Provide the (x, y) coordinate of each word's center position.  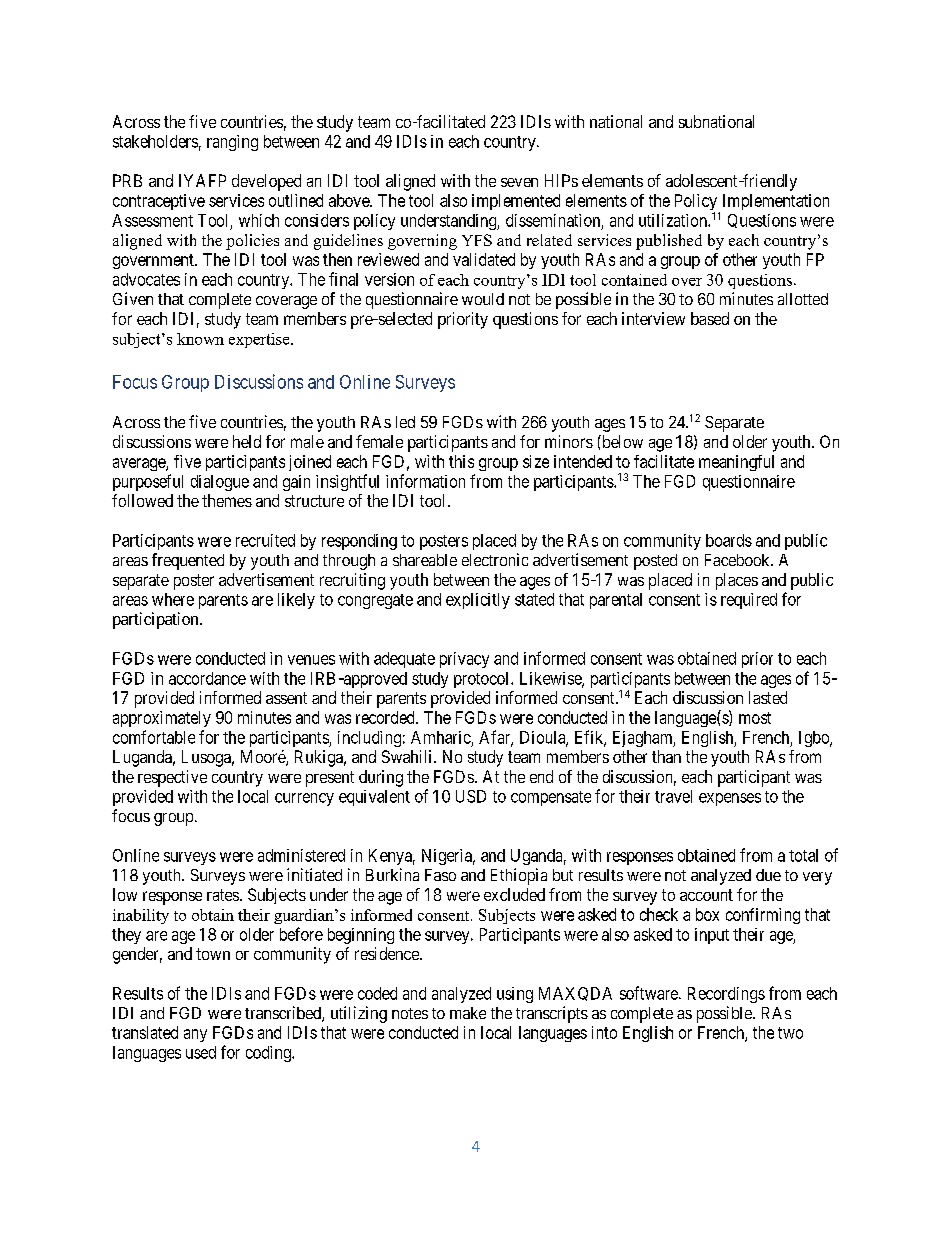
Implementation (776, 202)
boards (729, 540)
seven (519, 182)
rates (223, 895)
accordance (207, 678)
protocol (483, 680)
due (768, 875)
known (200, 339)
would (483, 299)
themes (227, 500)
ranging (232, 143)
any (195, 1035)
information (425, 481)
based (710, 318)
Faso (440, 875)
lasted (768, 697)
